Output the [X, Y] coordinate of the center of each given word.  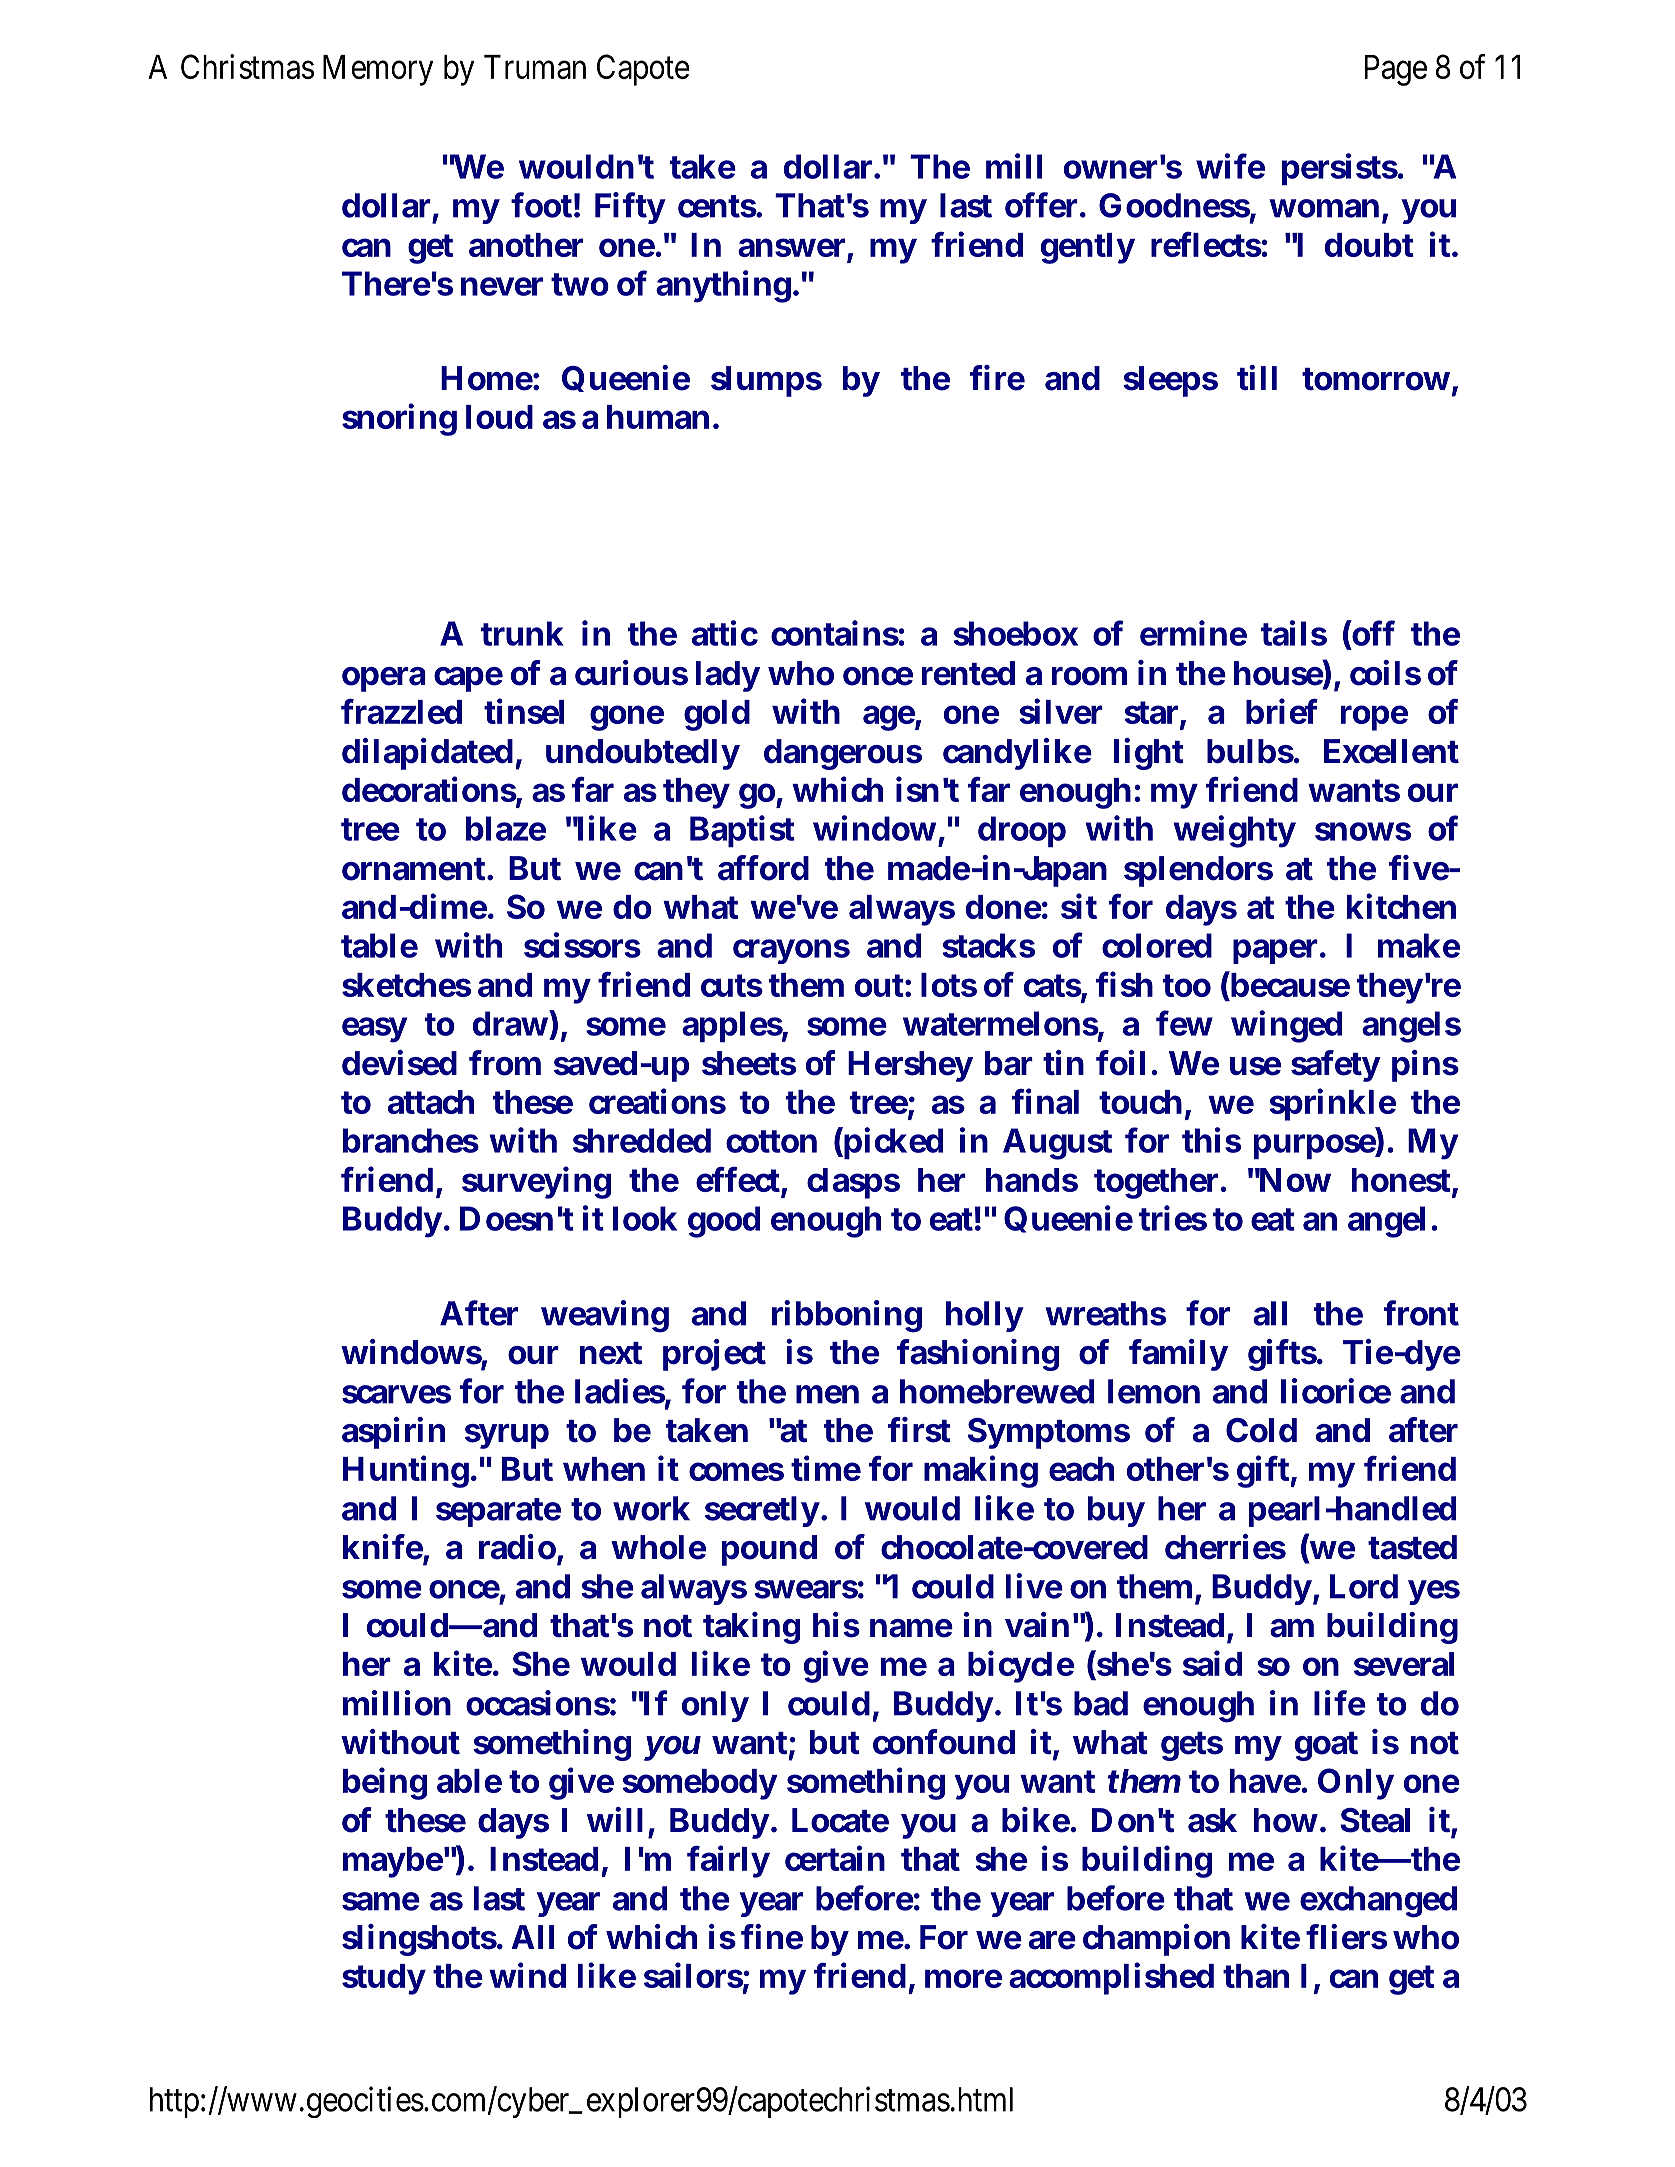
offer [1043, 205]
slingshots [419, 1940]
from [505, 1063]
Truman [535, 67]
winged [1286, 1026]
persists [1340, 169]
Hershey [910, 1066]
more [963, 1978]
